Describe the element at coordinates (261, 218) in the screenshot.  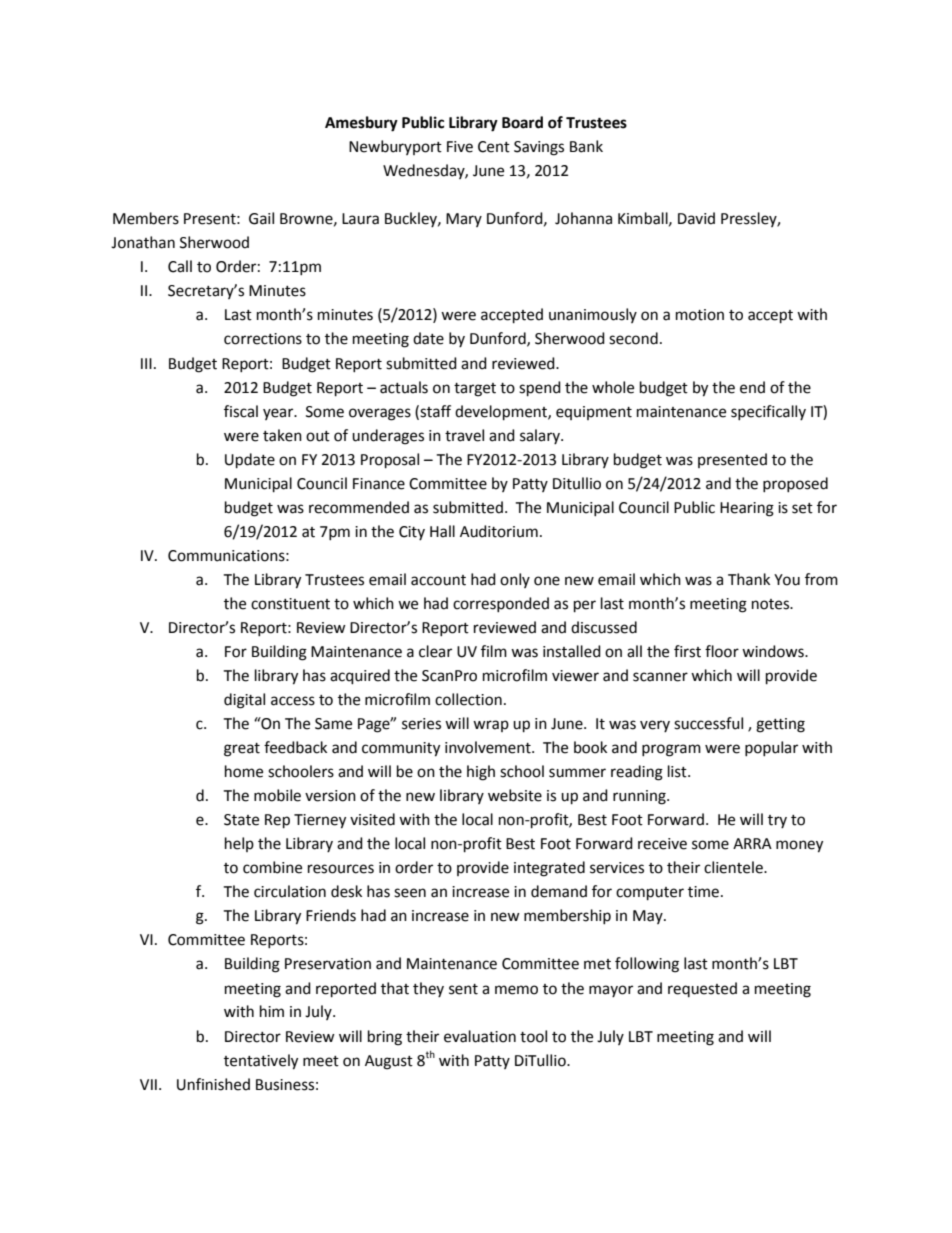
I see `Gail` at that location.
